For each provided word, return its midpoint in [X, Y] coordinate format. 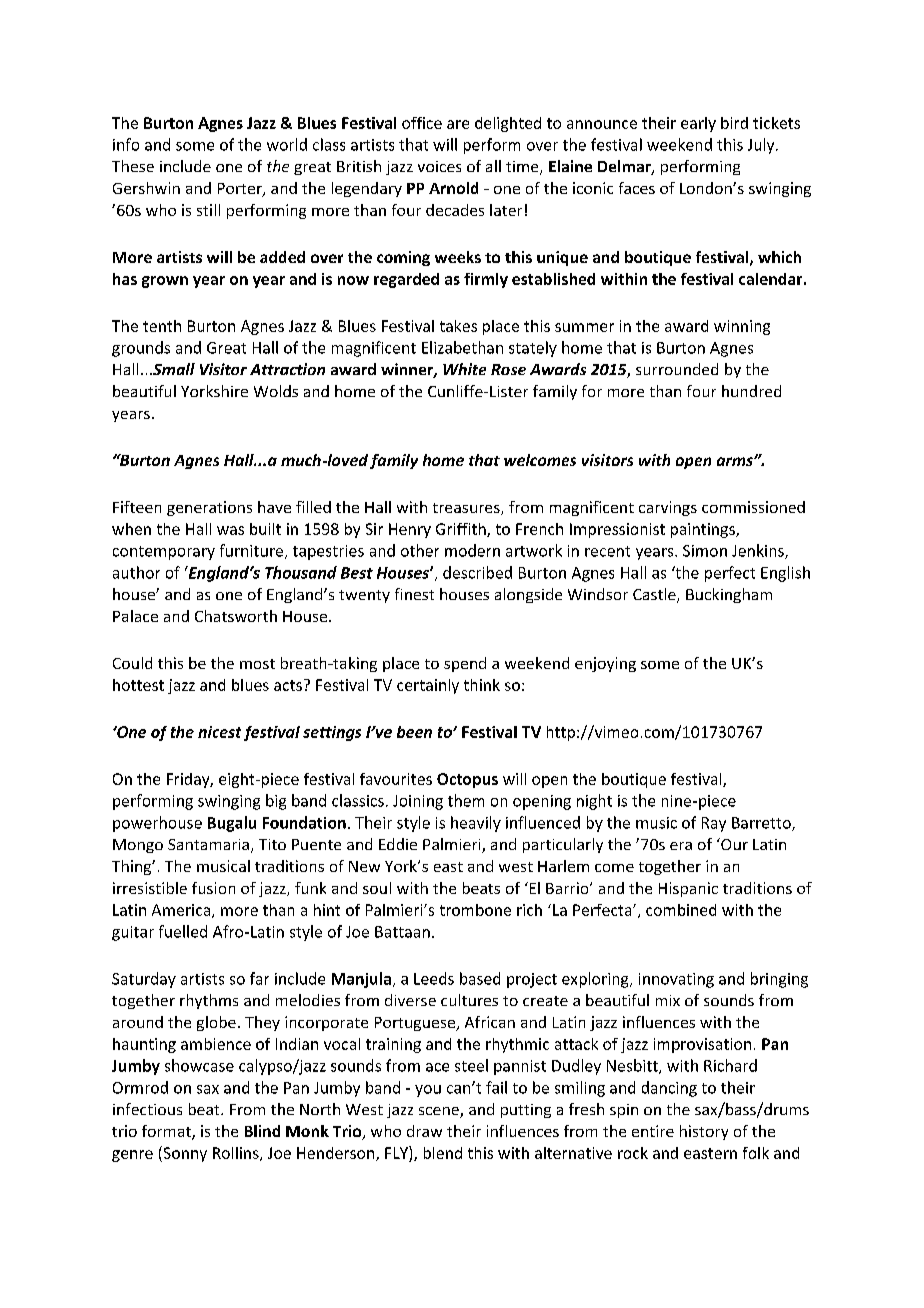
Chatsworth [236, 616]
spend [465, 664]
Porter [241, 190]
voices [439, 166]
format [167, 1132]
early [698, 124]
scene [440, 1112]
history [704, 1132]
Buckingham [729, 595]
